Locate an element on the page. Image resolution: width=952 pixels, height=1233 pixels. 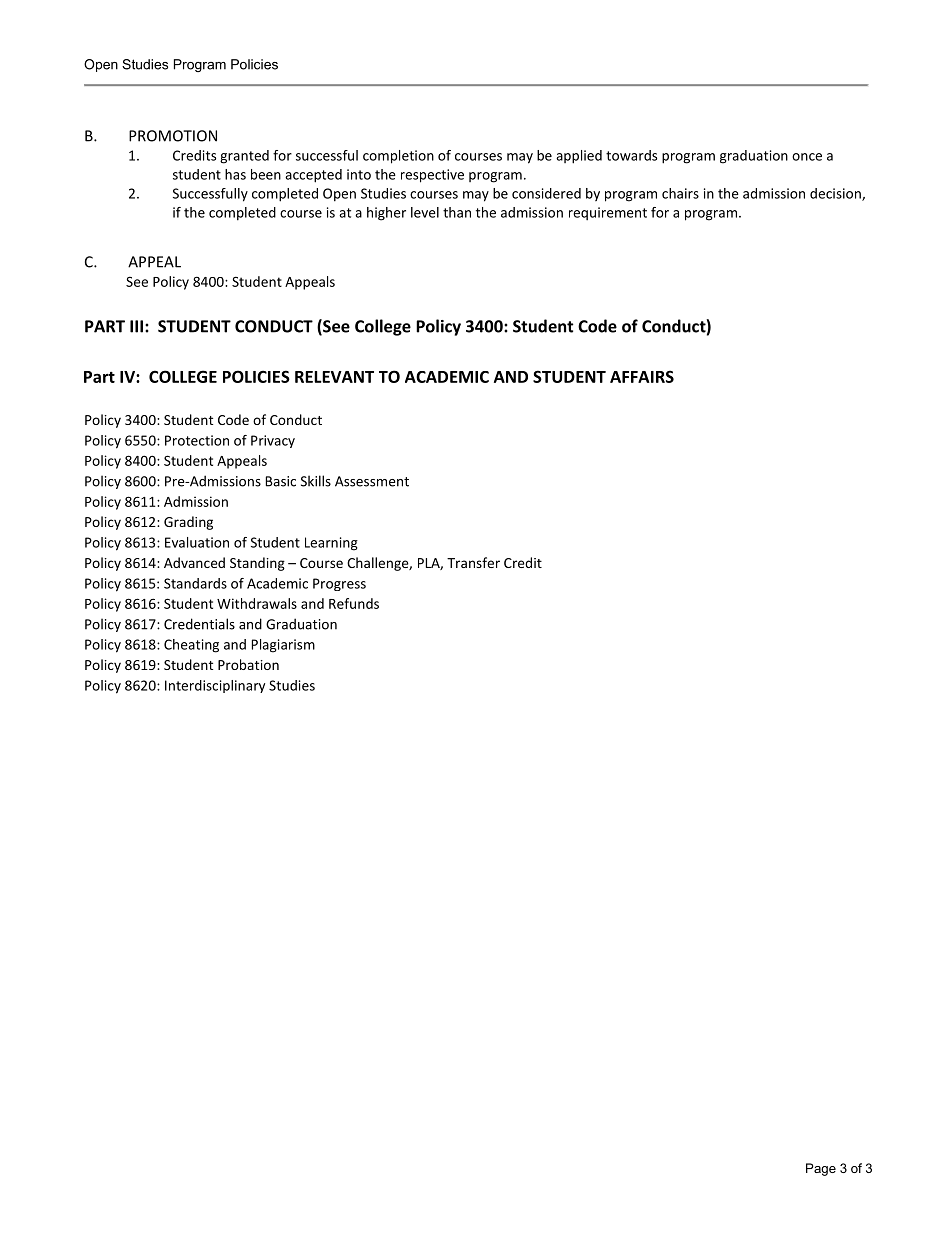
respective is located at coordinates (432, 176).
